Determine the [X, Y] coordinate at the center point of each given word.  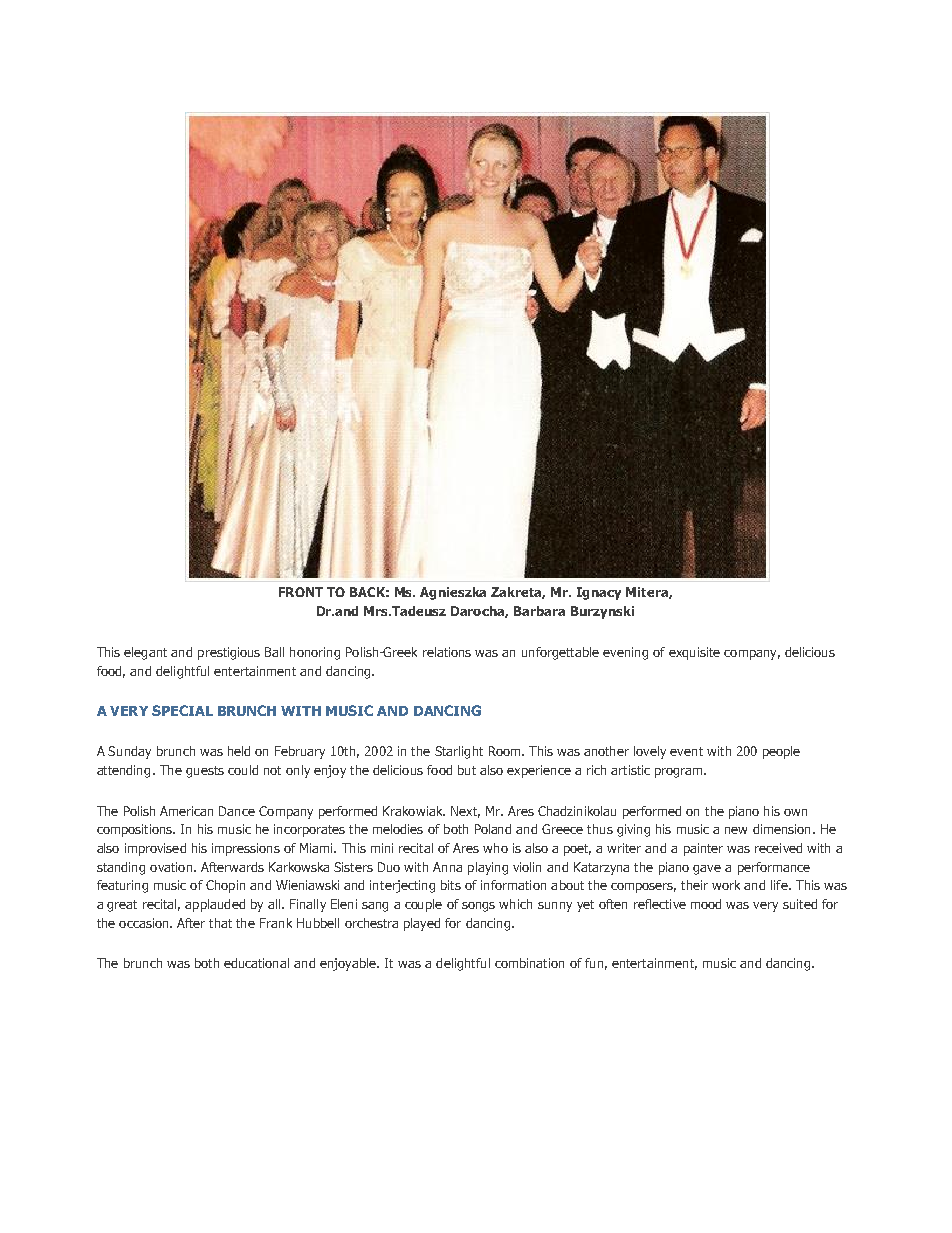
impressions [246, 849]
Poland [493, 829]
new [736, 830]
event [686, 751]
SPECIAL [182, 710]
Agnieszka [453, 593]
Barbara [539, 611]
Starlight [459, 752]
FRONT [301, 592]
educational [256, 963]
